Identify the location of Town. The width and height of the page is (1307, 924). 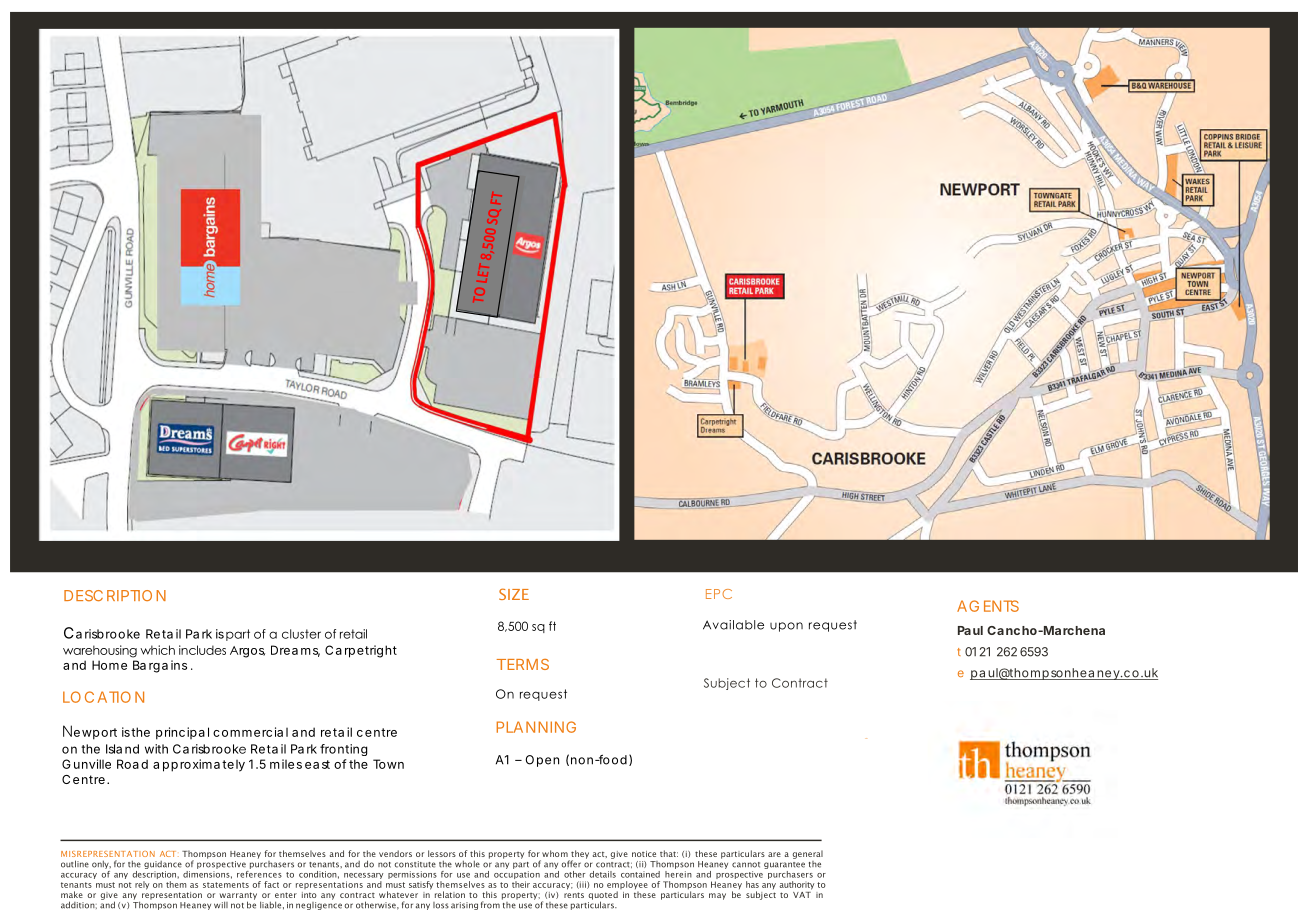
(388, 764).
